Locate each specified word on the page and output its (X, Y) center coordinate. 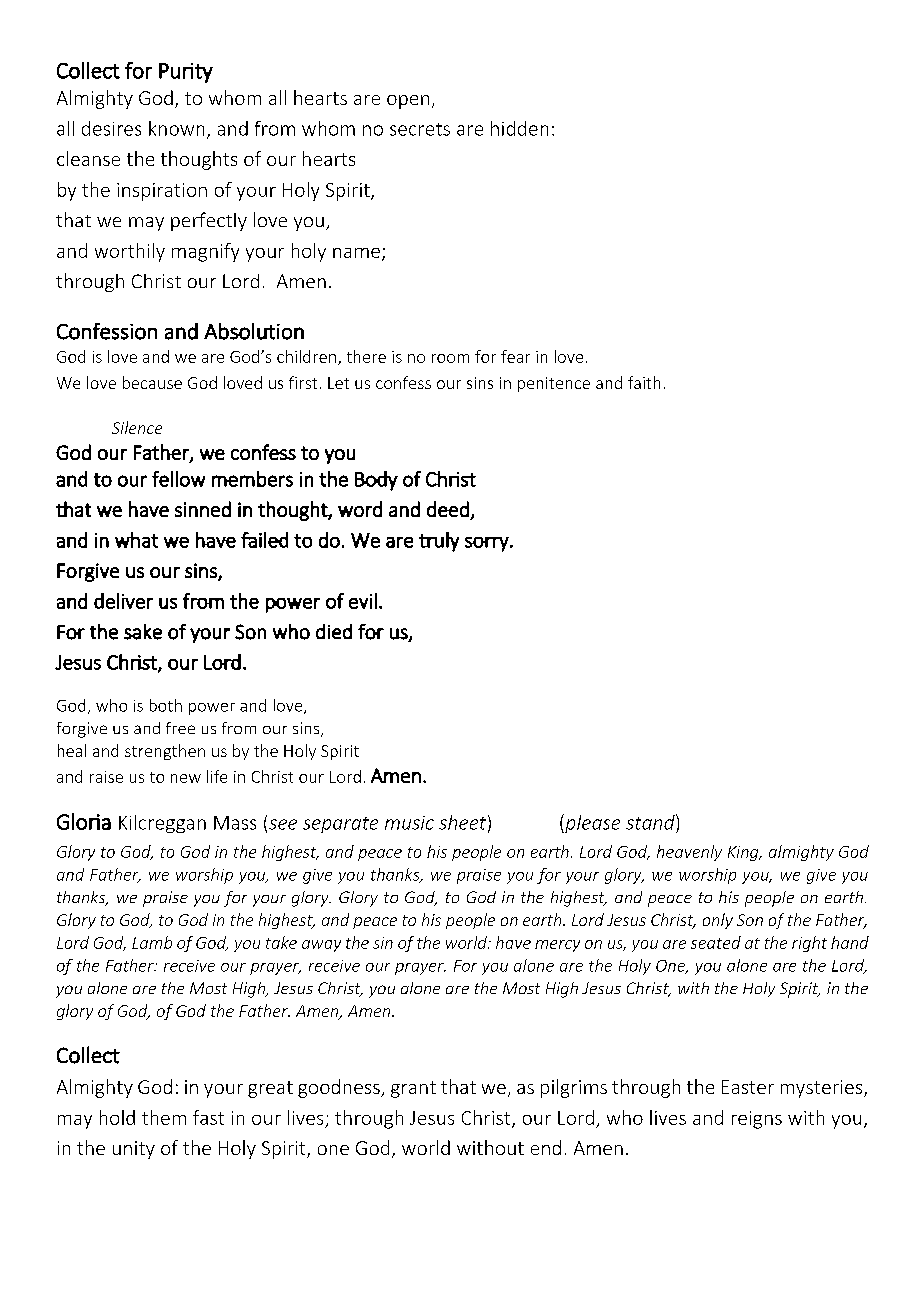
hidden (519, 128)
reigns (757, 1120)
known (176, 128)
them (164, 1117)
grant (413, 1089)
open (408, 102)
